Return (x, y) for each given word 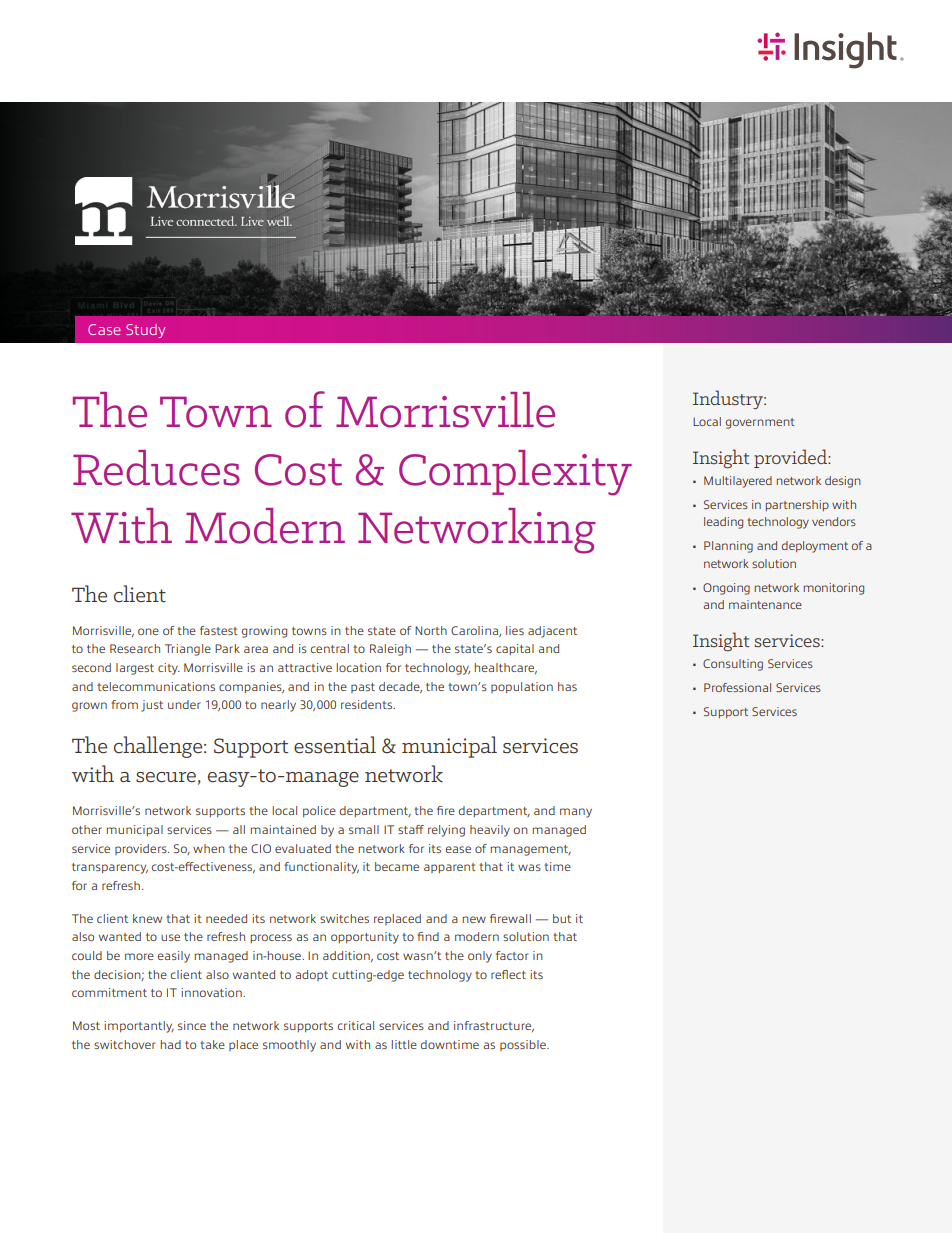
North (431, 630)
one (148, 631)
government (760, 423)
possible (524, 1045)
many (576, 813)
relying (446, 831)
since (192, 1025)
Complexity (515, 473)
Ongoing (726, 589)
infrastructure (494, 1026)
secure (166, 777)
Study (145, 331)
